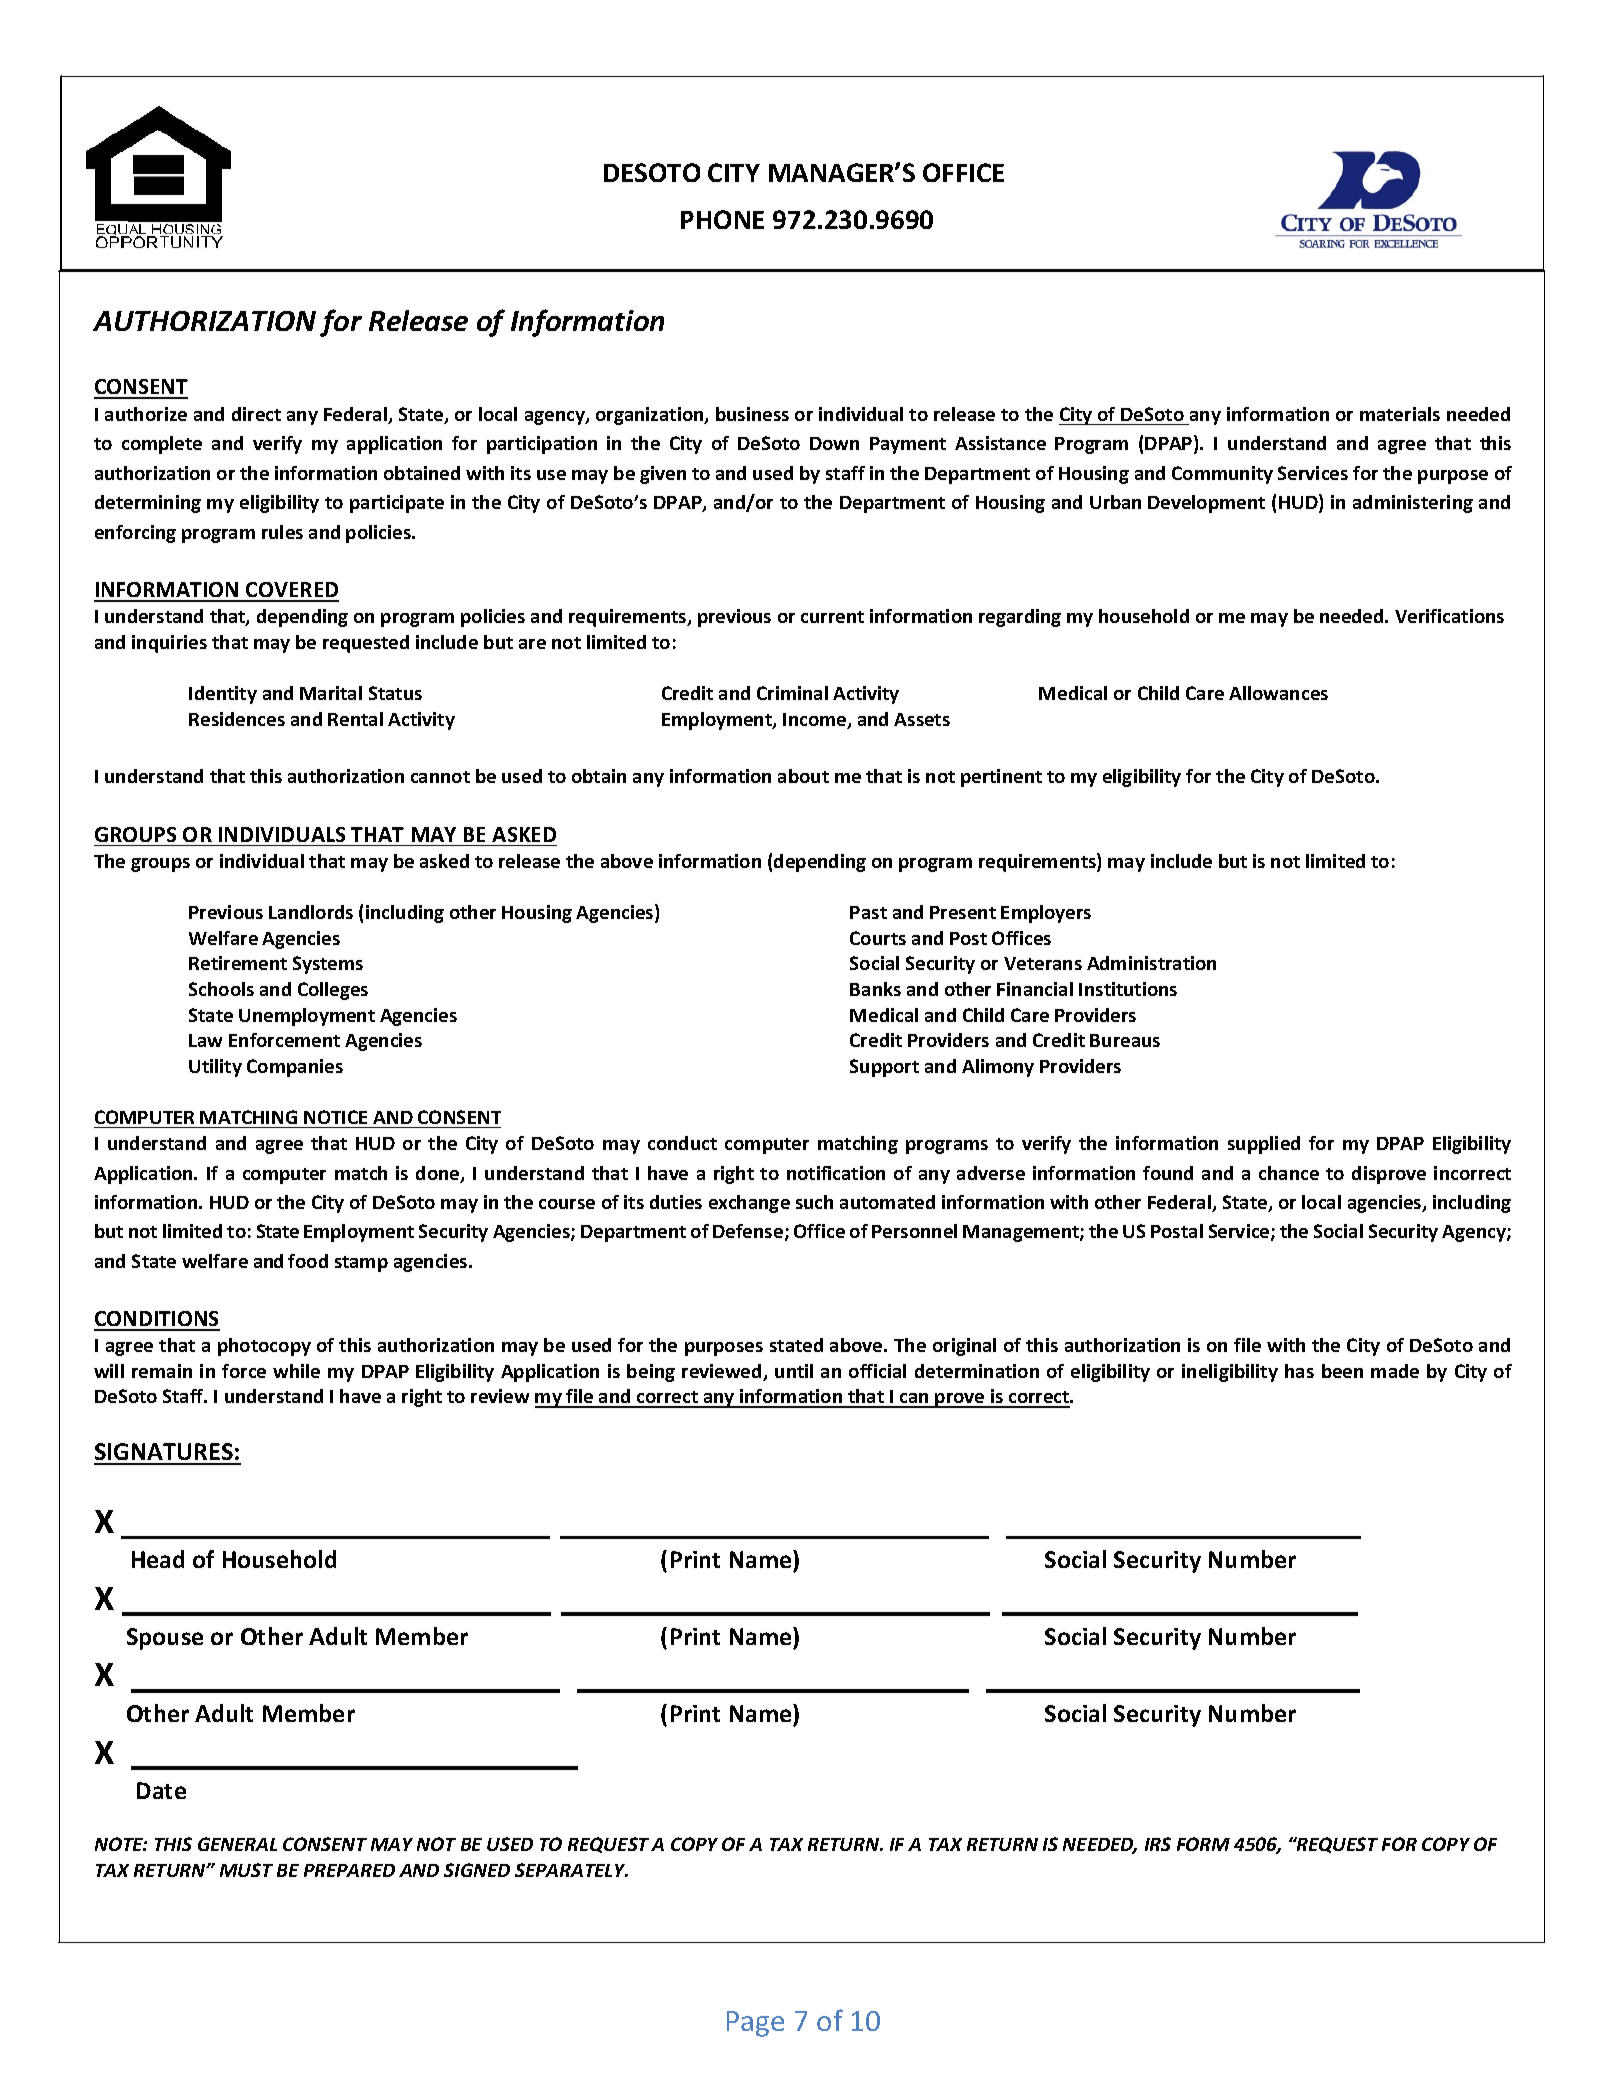 Image resolution: width=1606 pixels, height=2078 pixels. Describe the element at coordinates (836, 1173) in the image. I see `notification` at that location.
